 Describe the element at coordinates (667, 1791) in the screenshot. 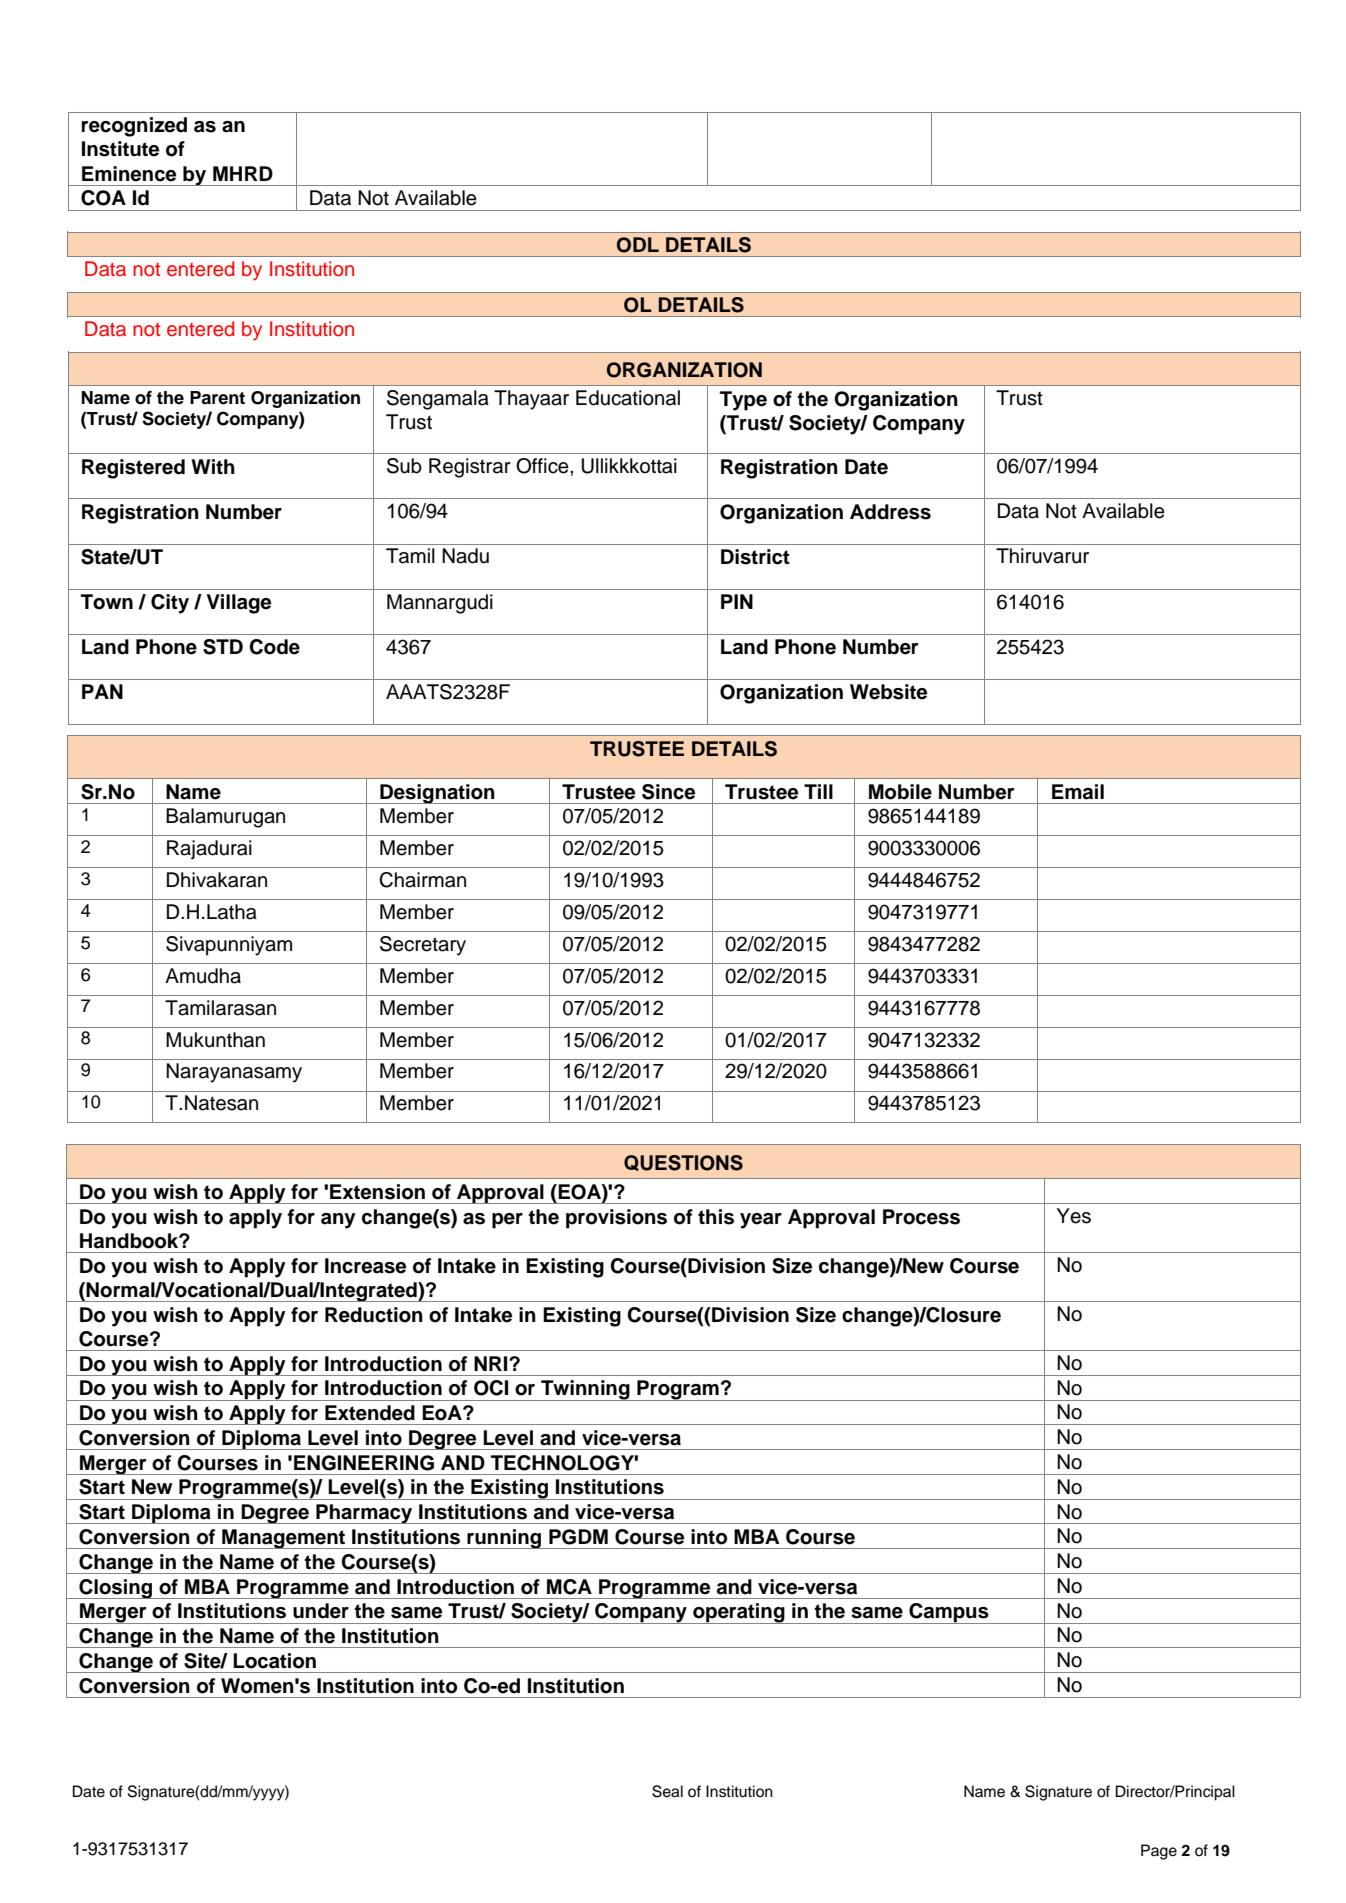

I see `Seal` at that location.
